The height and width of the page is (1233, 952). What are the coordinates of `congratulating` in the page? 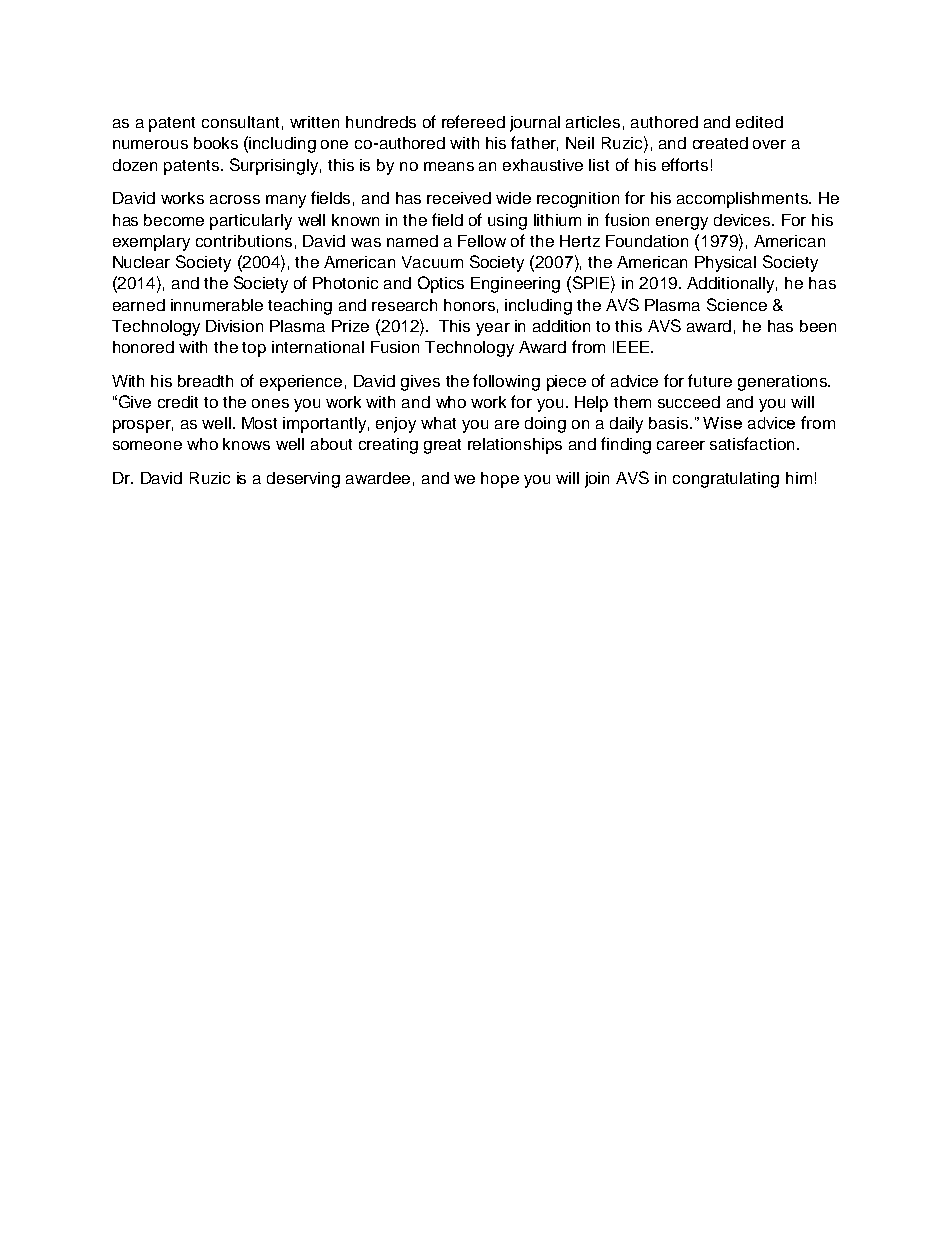 It's located at (726, 480).
